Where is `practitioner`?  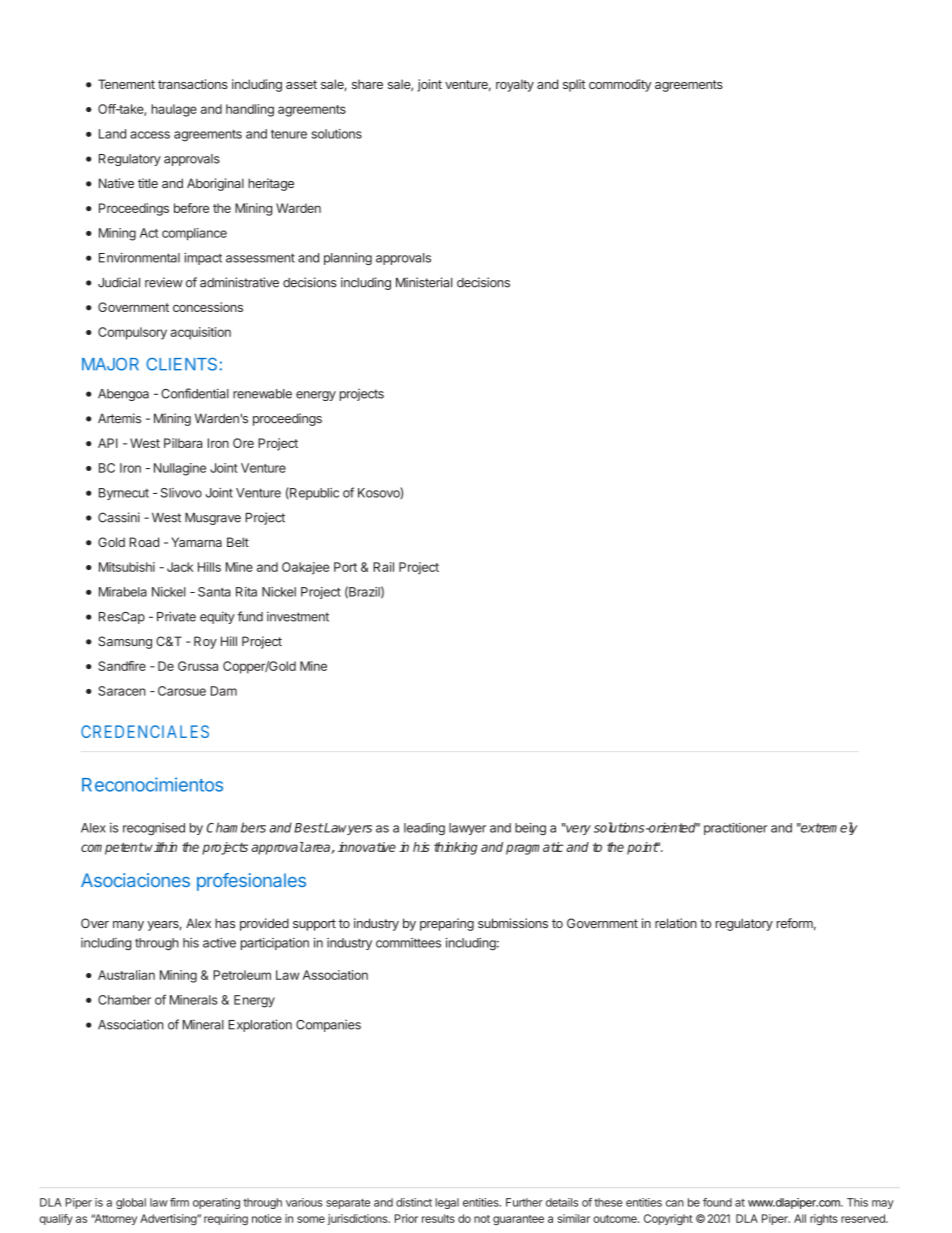 practitioner is located at coordinates (736, 829).
